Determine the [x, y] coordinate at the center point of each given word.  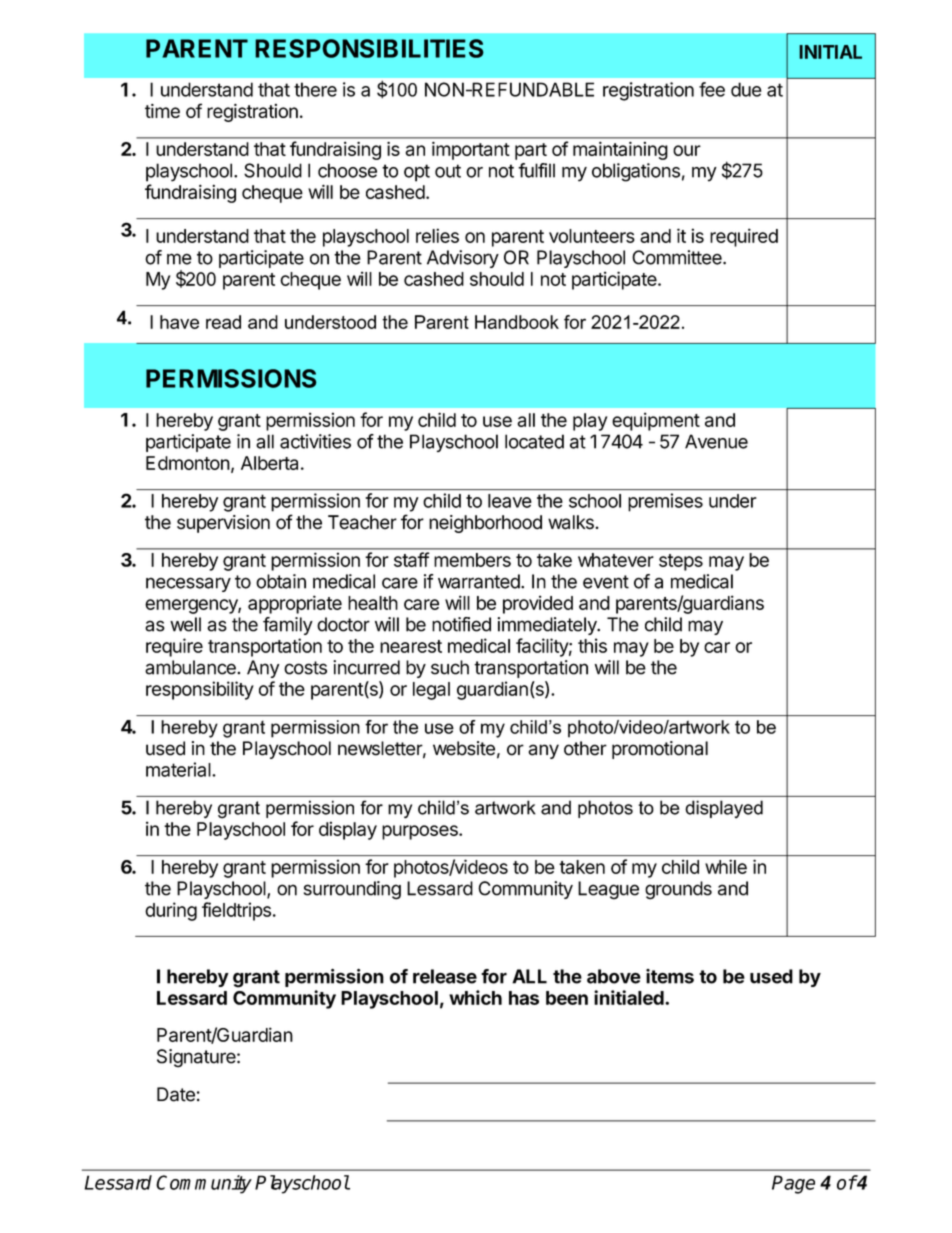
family [288, 626]
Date [176, 1094]
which [475, 997]
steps [681, 562]
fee [712, 89]
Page [793, 1184]
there [315, 89]
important [471, 151]
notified [461, 624]
